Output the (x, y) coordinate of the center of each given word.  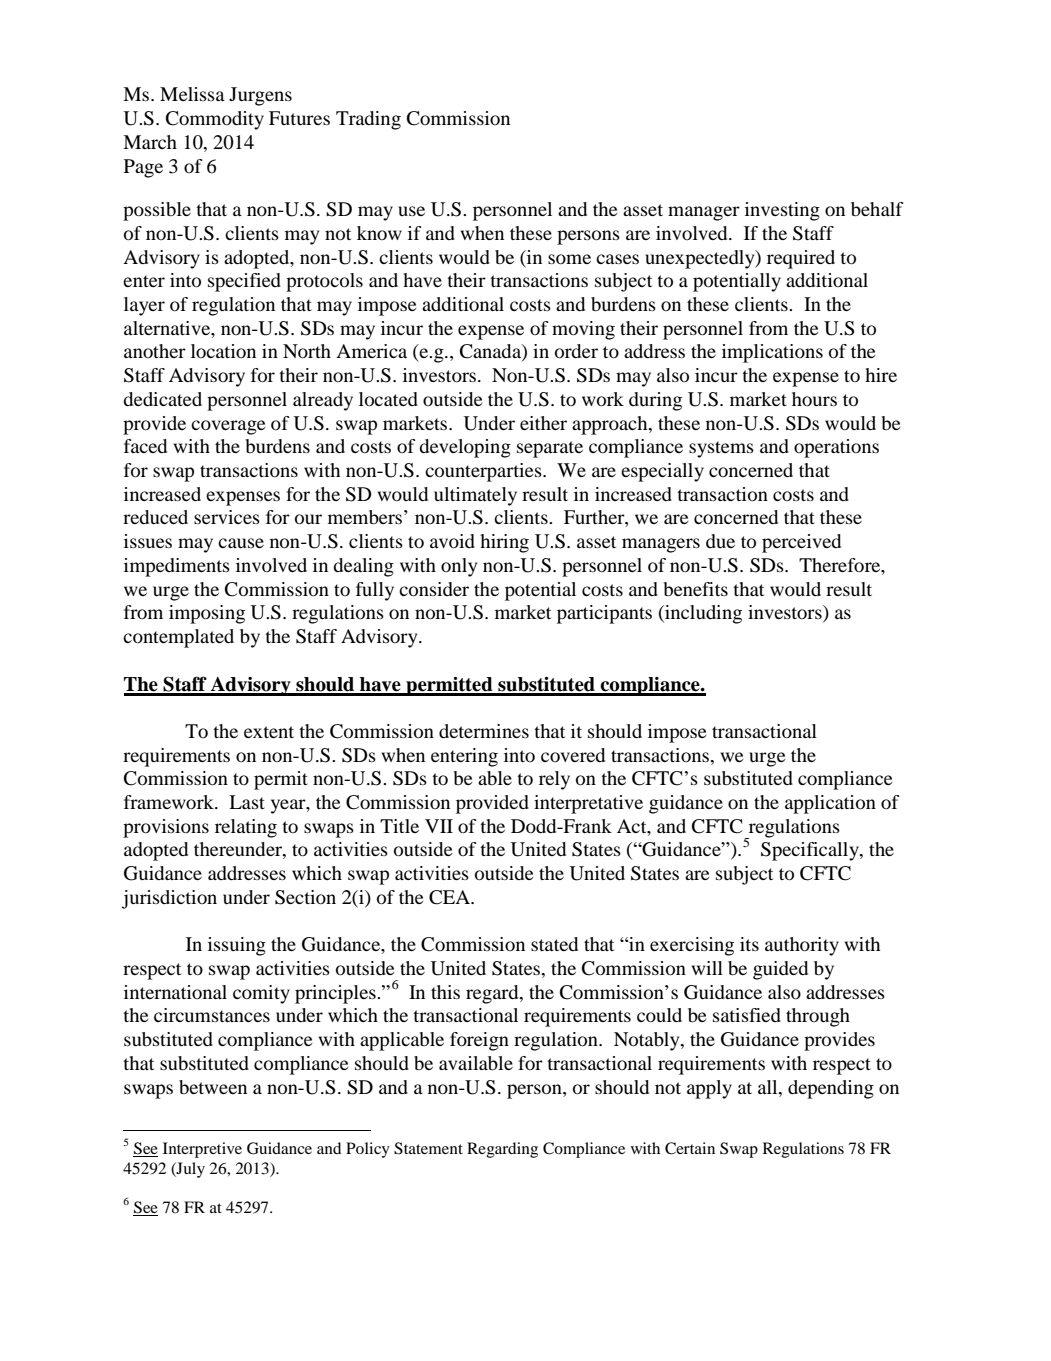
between (213, 1087)
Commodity (215, 120)
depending (831, 1089)
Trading (368, 120)
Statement (428, 1148)
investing (782, 211)
